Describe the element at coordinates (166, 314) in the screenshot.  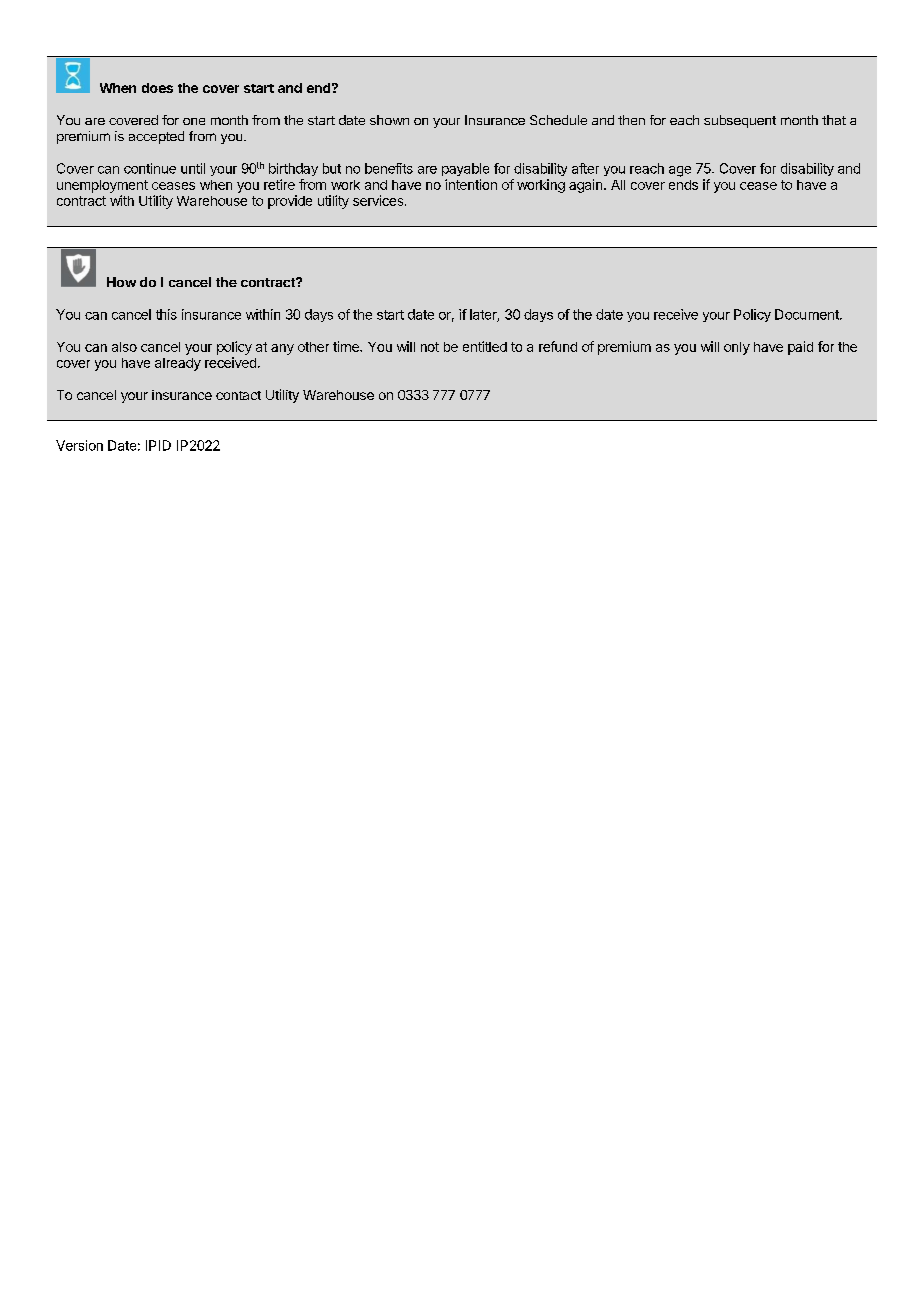
I see `this` at that location.
